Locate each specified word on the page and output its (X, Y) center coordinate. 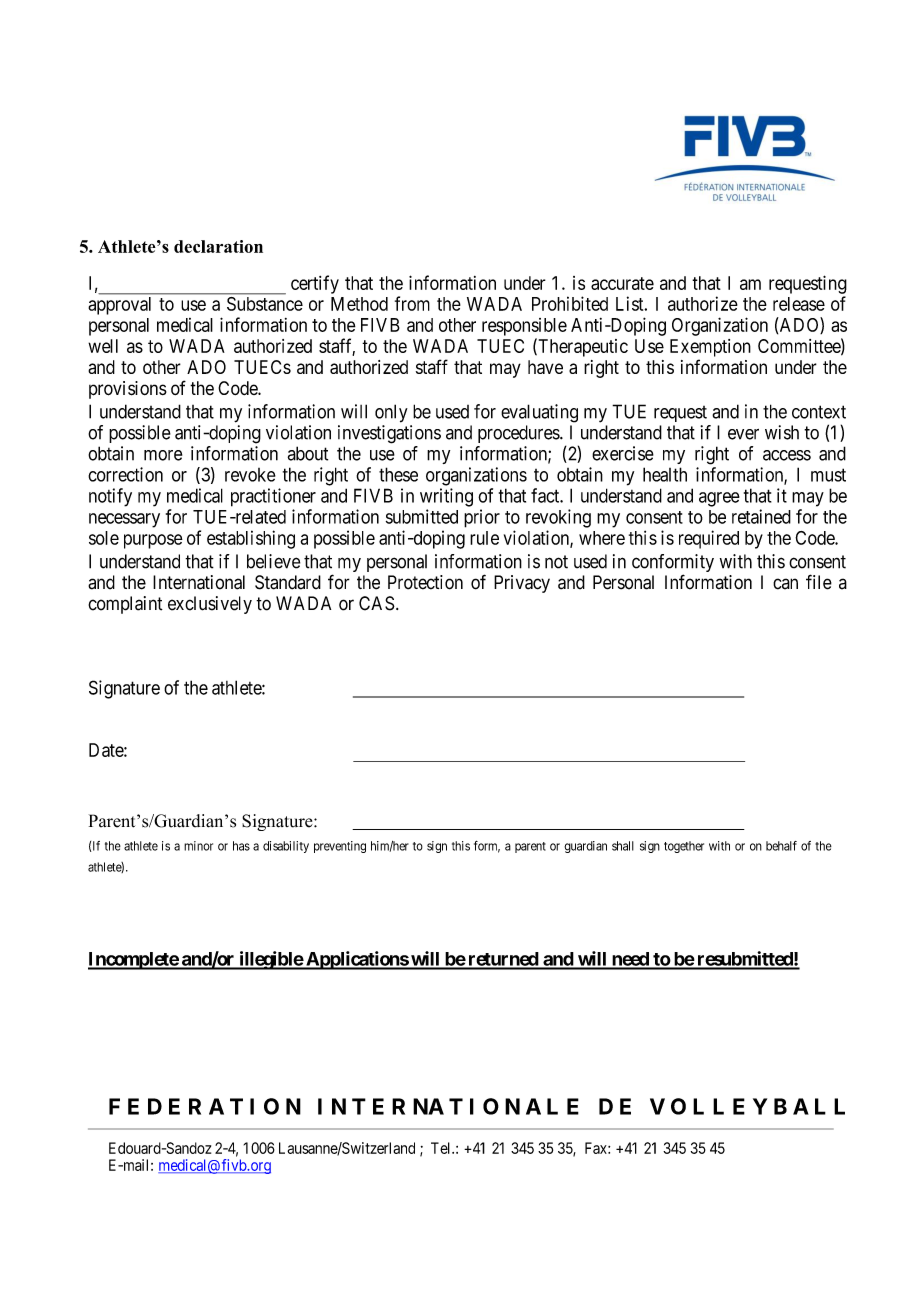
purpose (153, 541)
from (412, 303)
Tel (442, 1148)
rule (484, 538)
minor (198, 846)
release (799, 304)
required (709, 539)
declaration (218, 246)
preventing (340, 847)
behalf (781, 846)
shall (623, 846)
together (684, 847)
